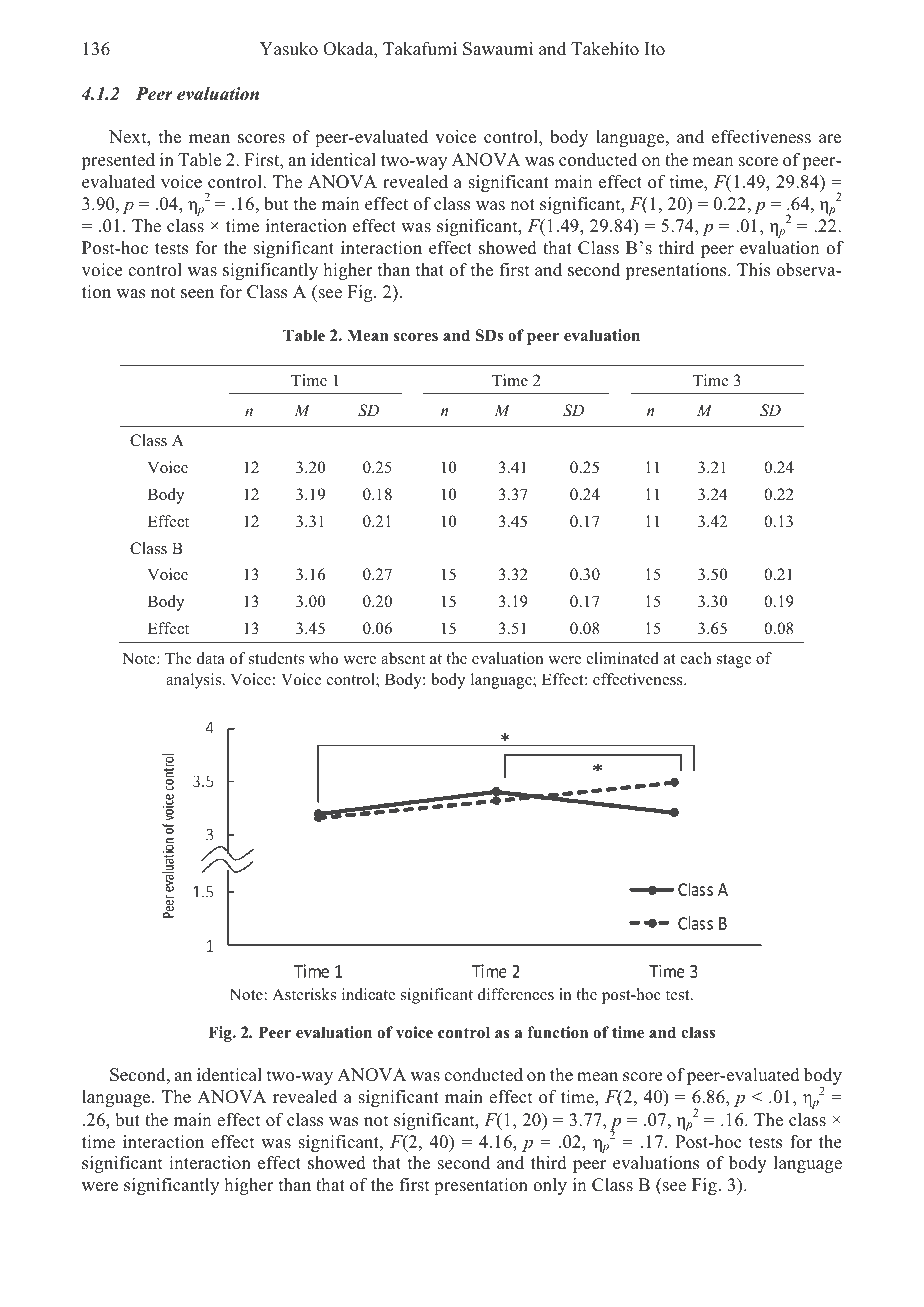  Describe the element at coordinates (403, 658) in the image. I see `absent` at that location.
